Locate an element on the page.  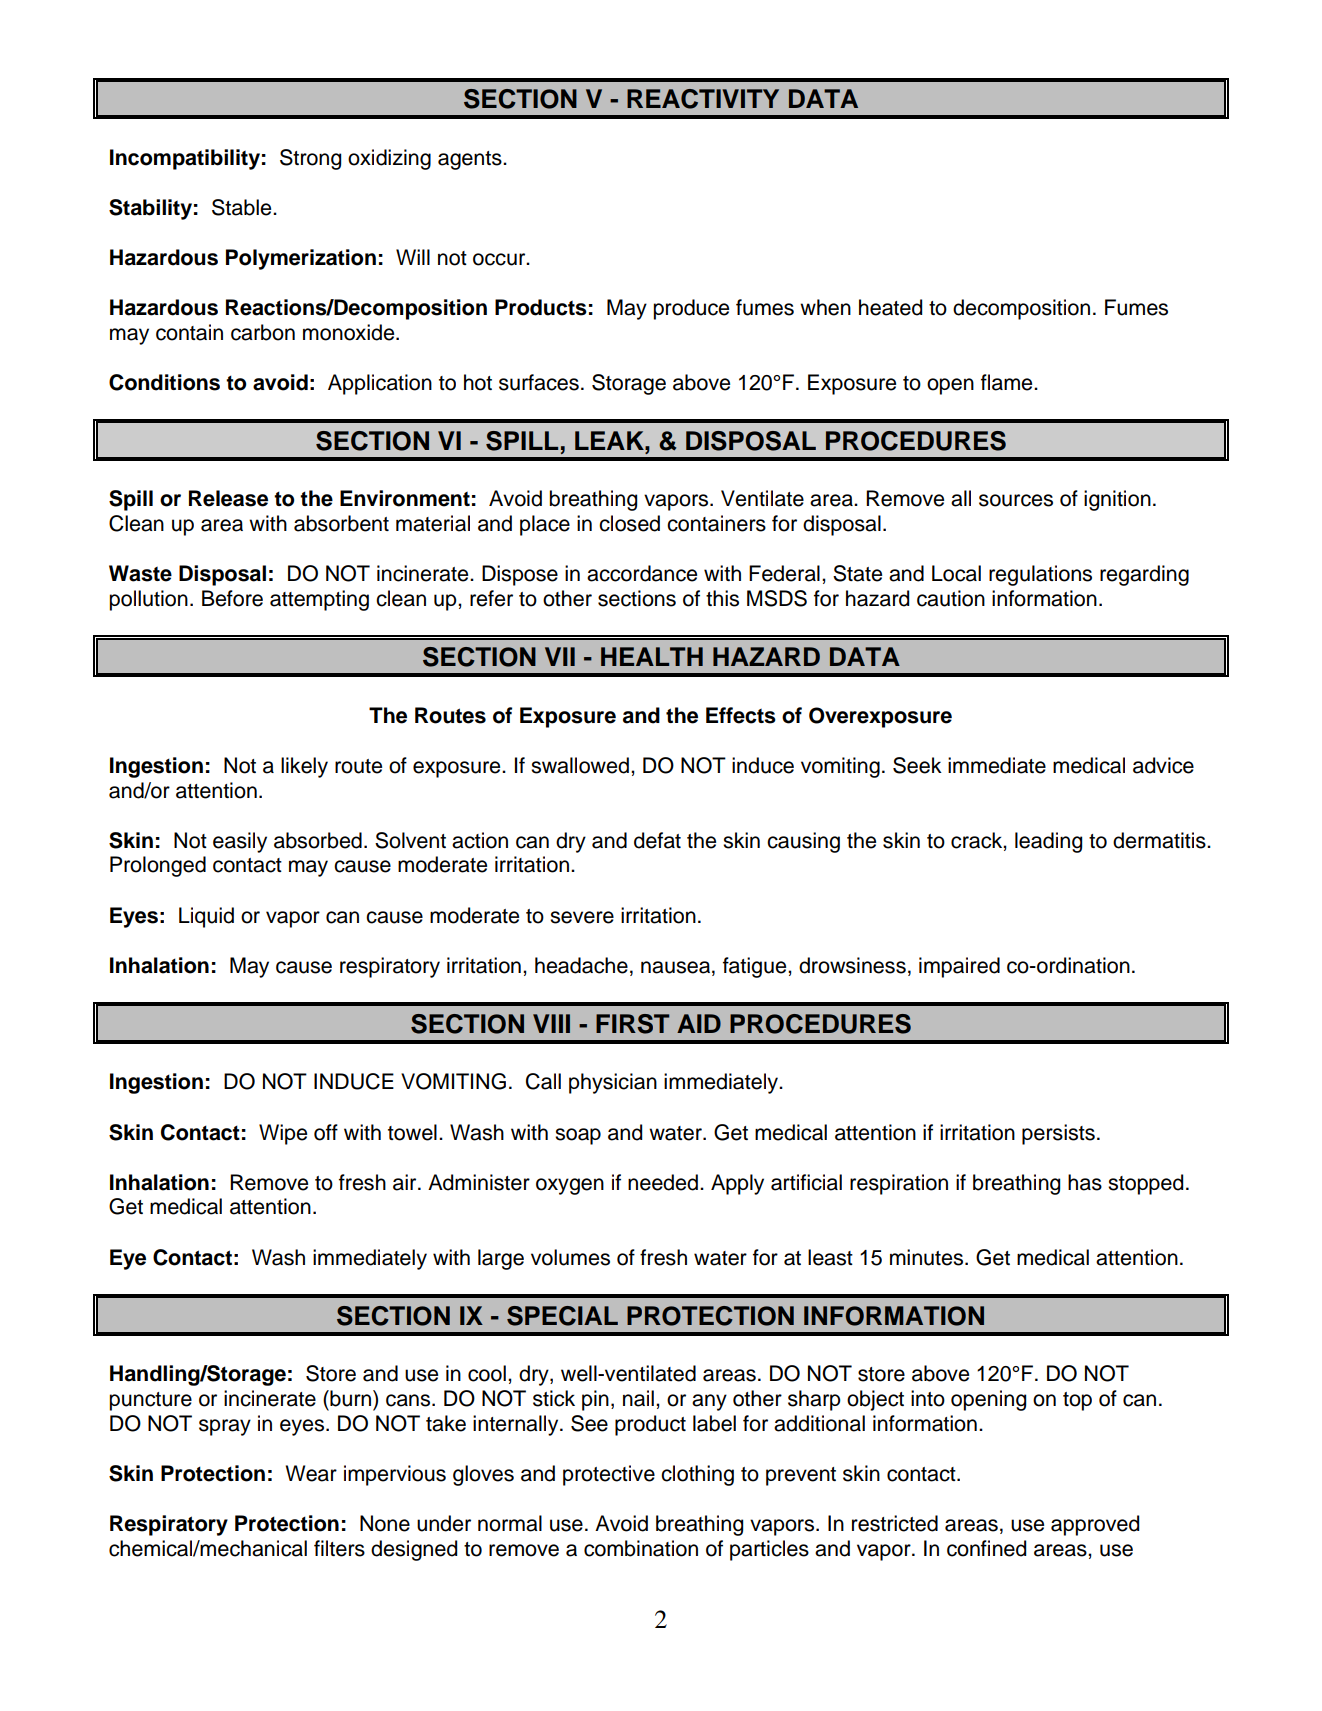
REACTIVITY is located at coordinates (703, 99).
